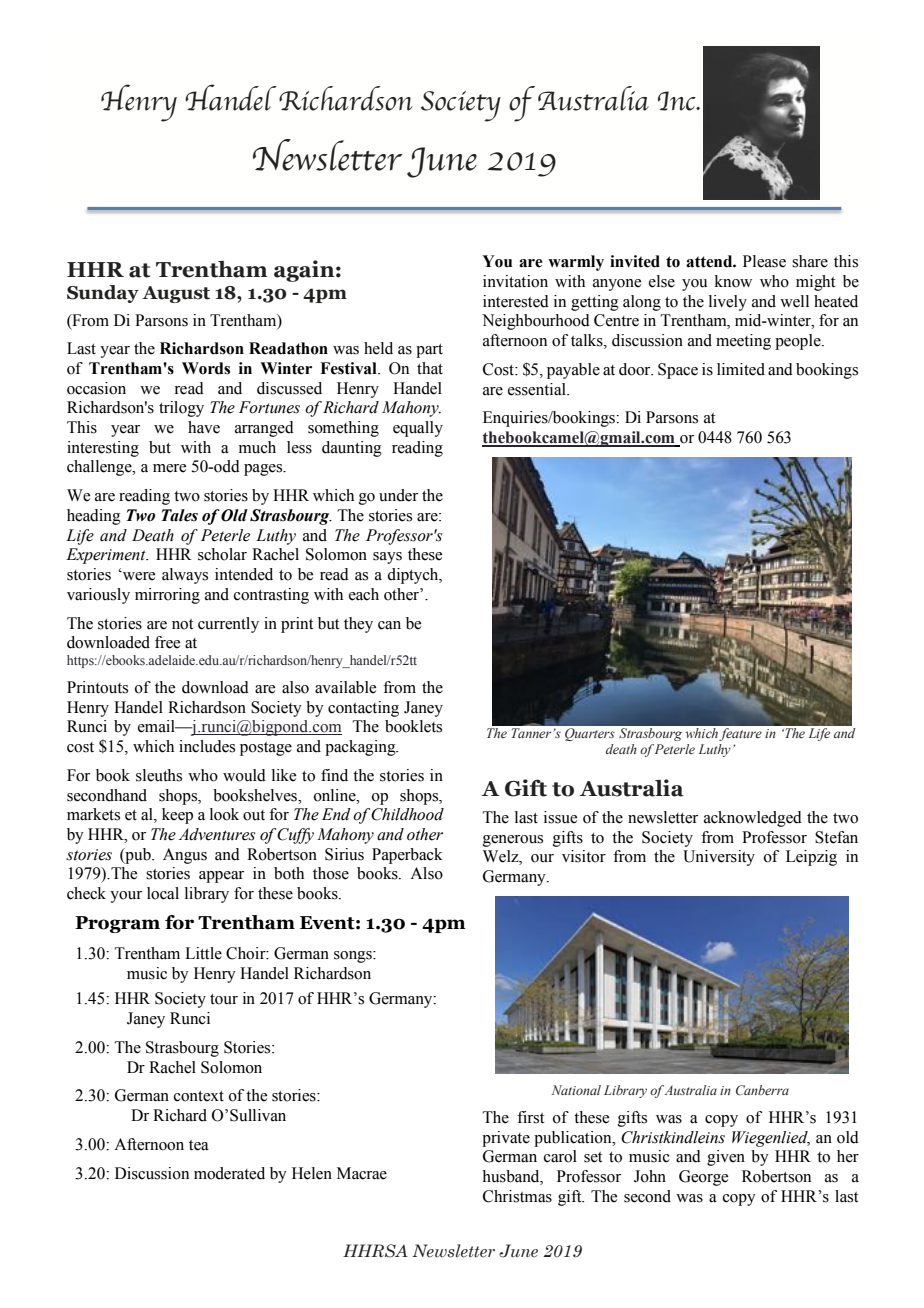 The height and width of the screenshot is (1308, 924). Describe the element at coordinates (185, 576) in the screenshot. I see `always` at that location.
